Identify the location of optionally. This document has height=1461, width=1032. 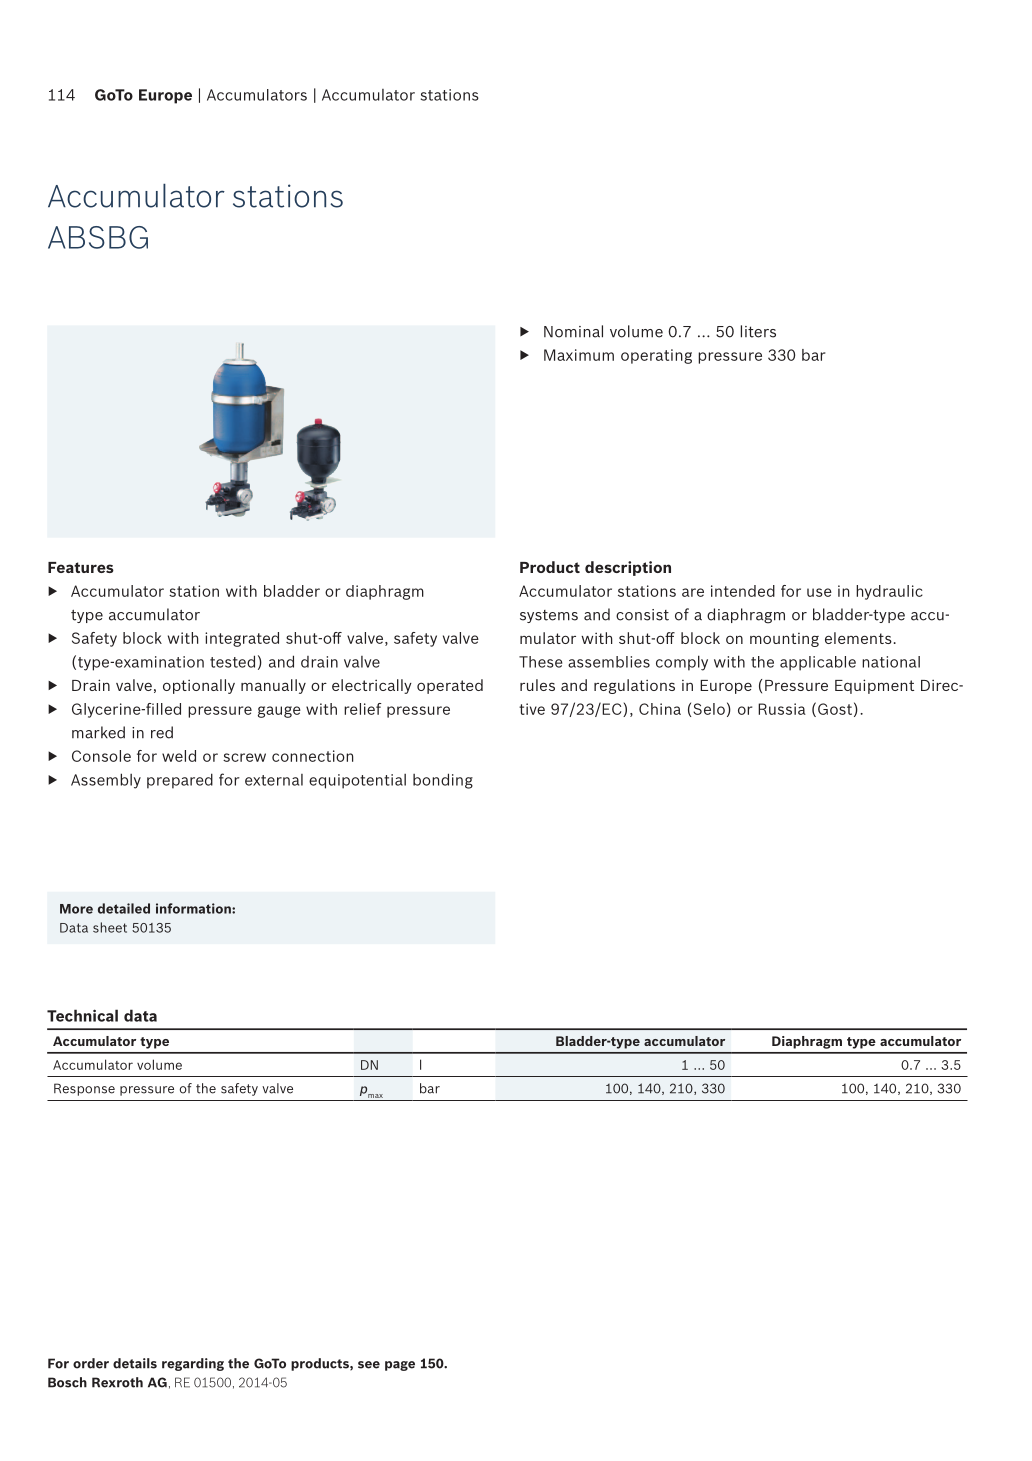
(199, 686).
